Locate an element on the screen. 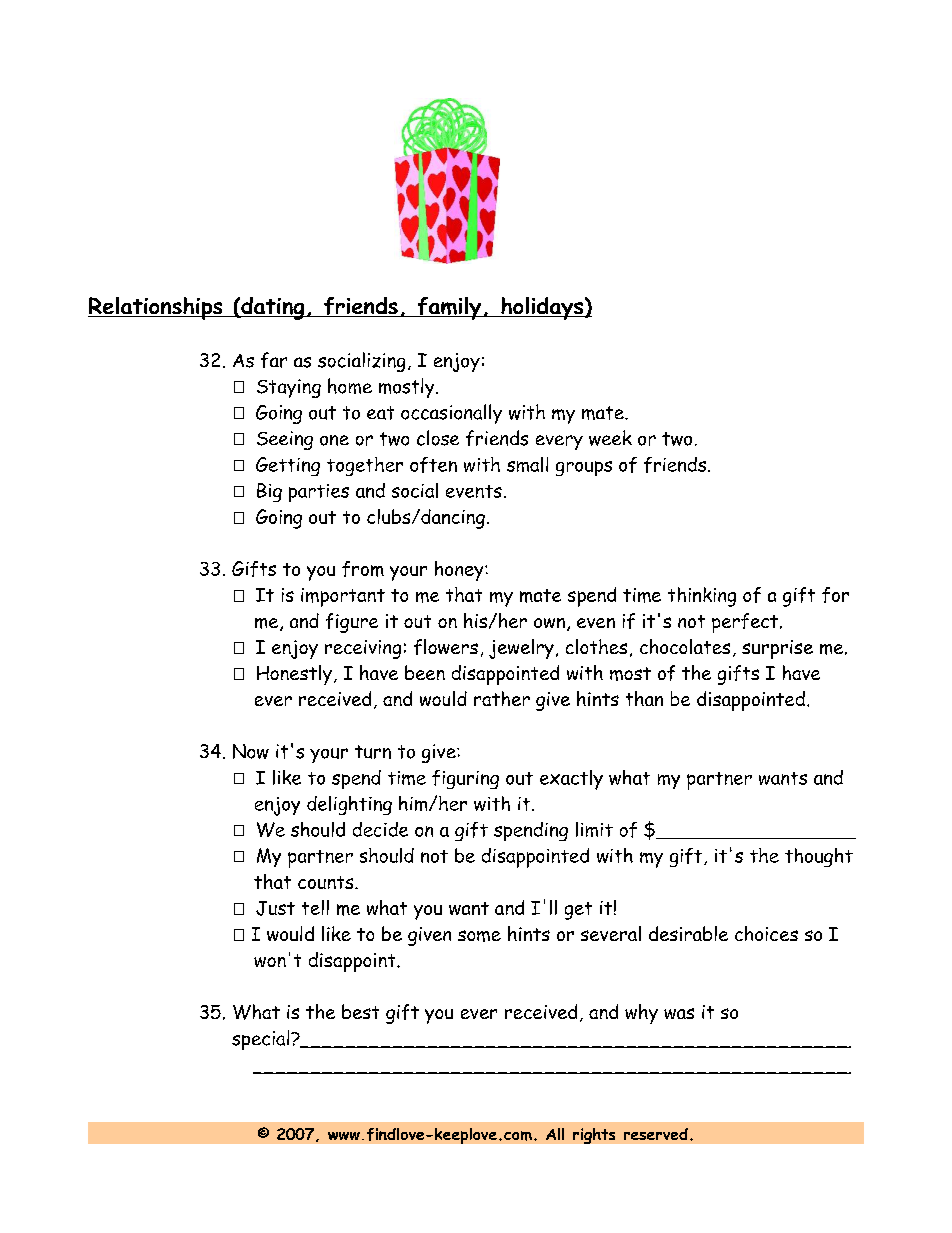 The height and width of the screenshot is (1233, 952). groups is located at coordinates (584, 468).
